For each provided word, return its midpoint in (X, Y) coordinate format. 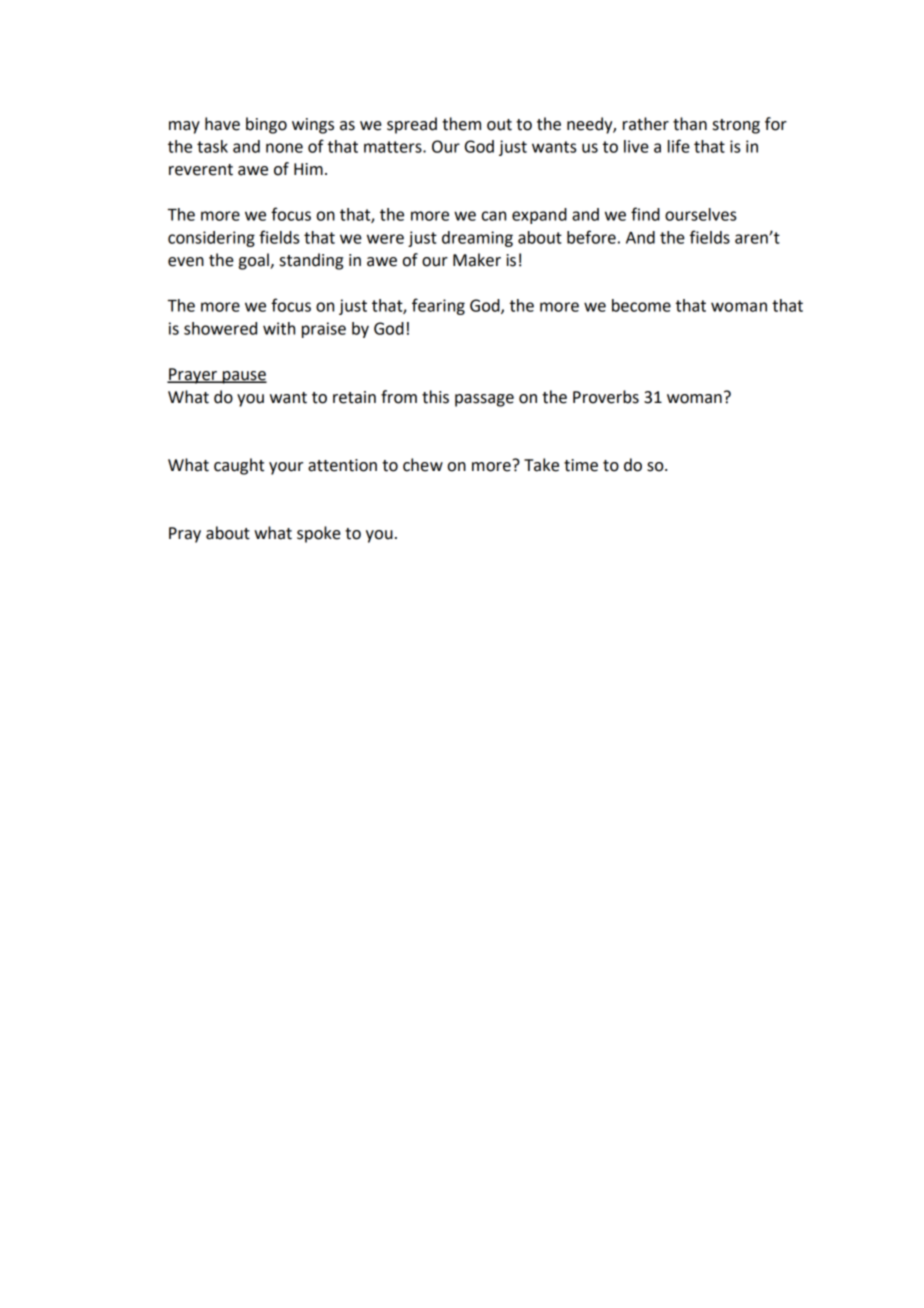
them (461, 124)
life (679, 146)
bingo (266, 125)
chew (423, 465)
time (581, 465)
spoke (319, 534)
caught (239, 466)
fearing (438, 306)
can (494, 216)
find (645, 214)
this (435, 397)
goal (255, 261)
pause (244, 377)
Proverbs (606, 397)
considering (211, 239)
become (641, 305)
